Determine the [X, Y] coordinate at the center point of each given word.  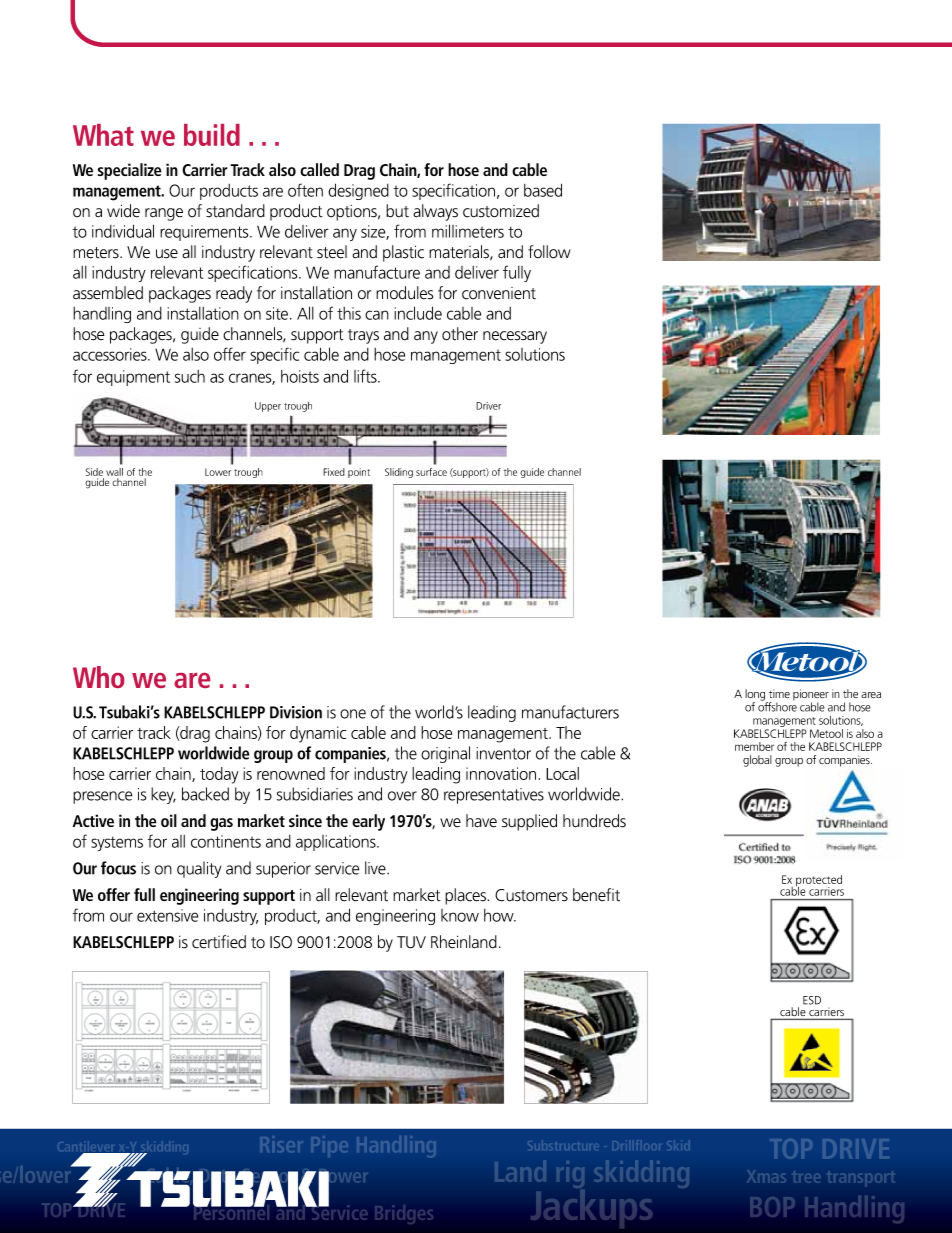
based [543, 190]
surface [431, 472]
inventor [503, 753]
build [212, 135]
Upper [268, 407]
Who [98, 677]
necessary [515, 337]
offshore [777, 706]
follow [549, 252]
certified [219, 942]
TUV [411, 942]
